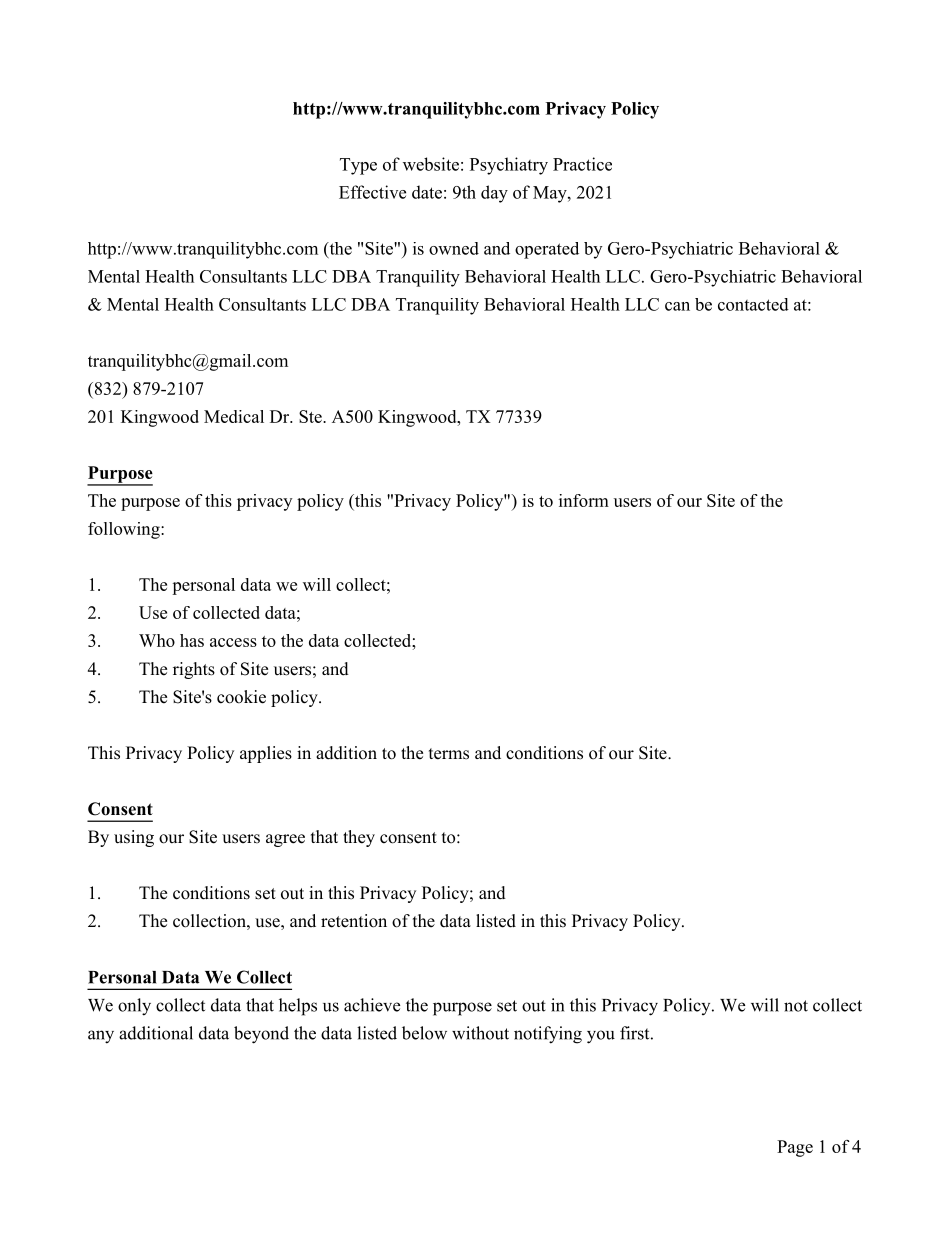  Describe the element at coordinates (194, 670) in the page. I see `rights` at that location.
